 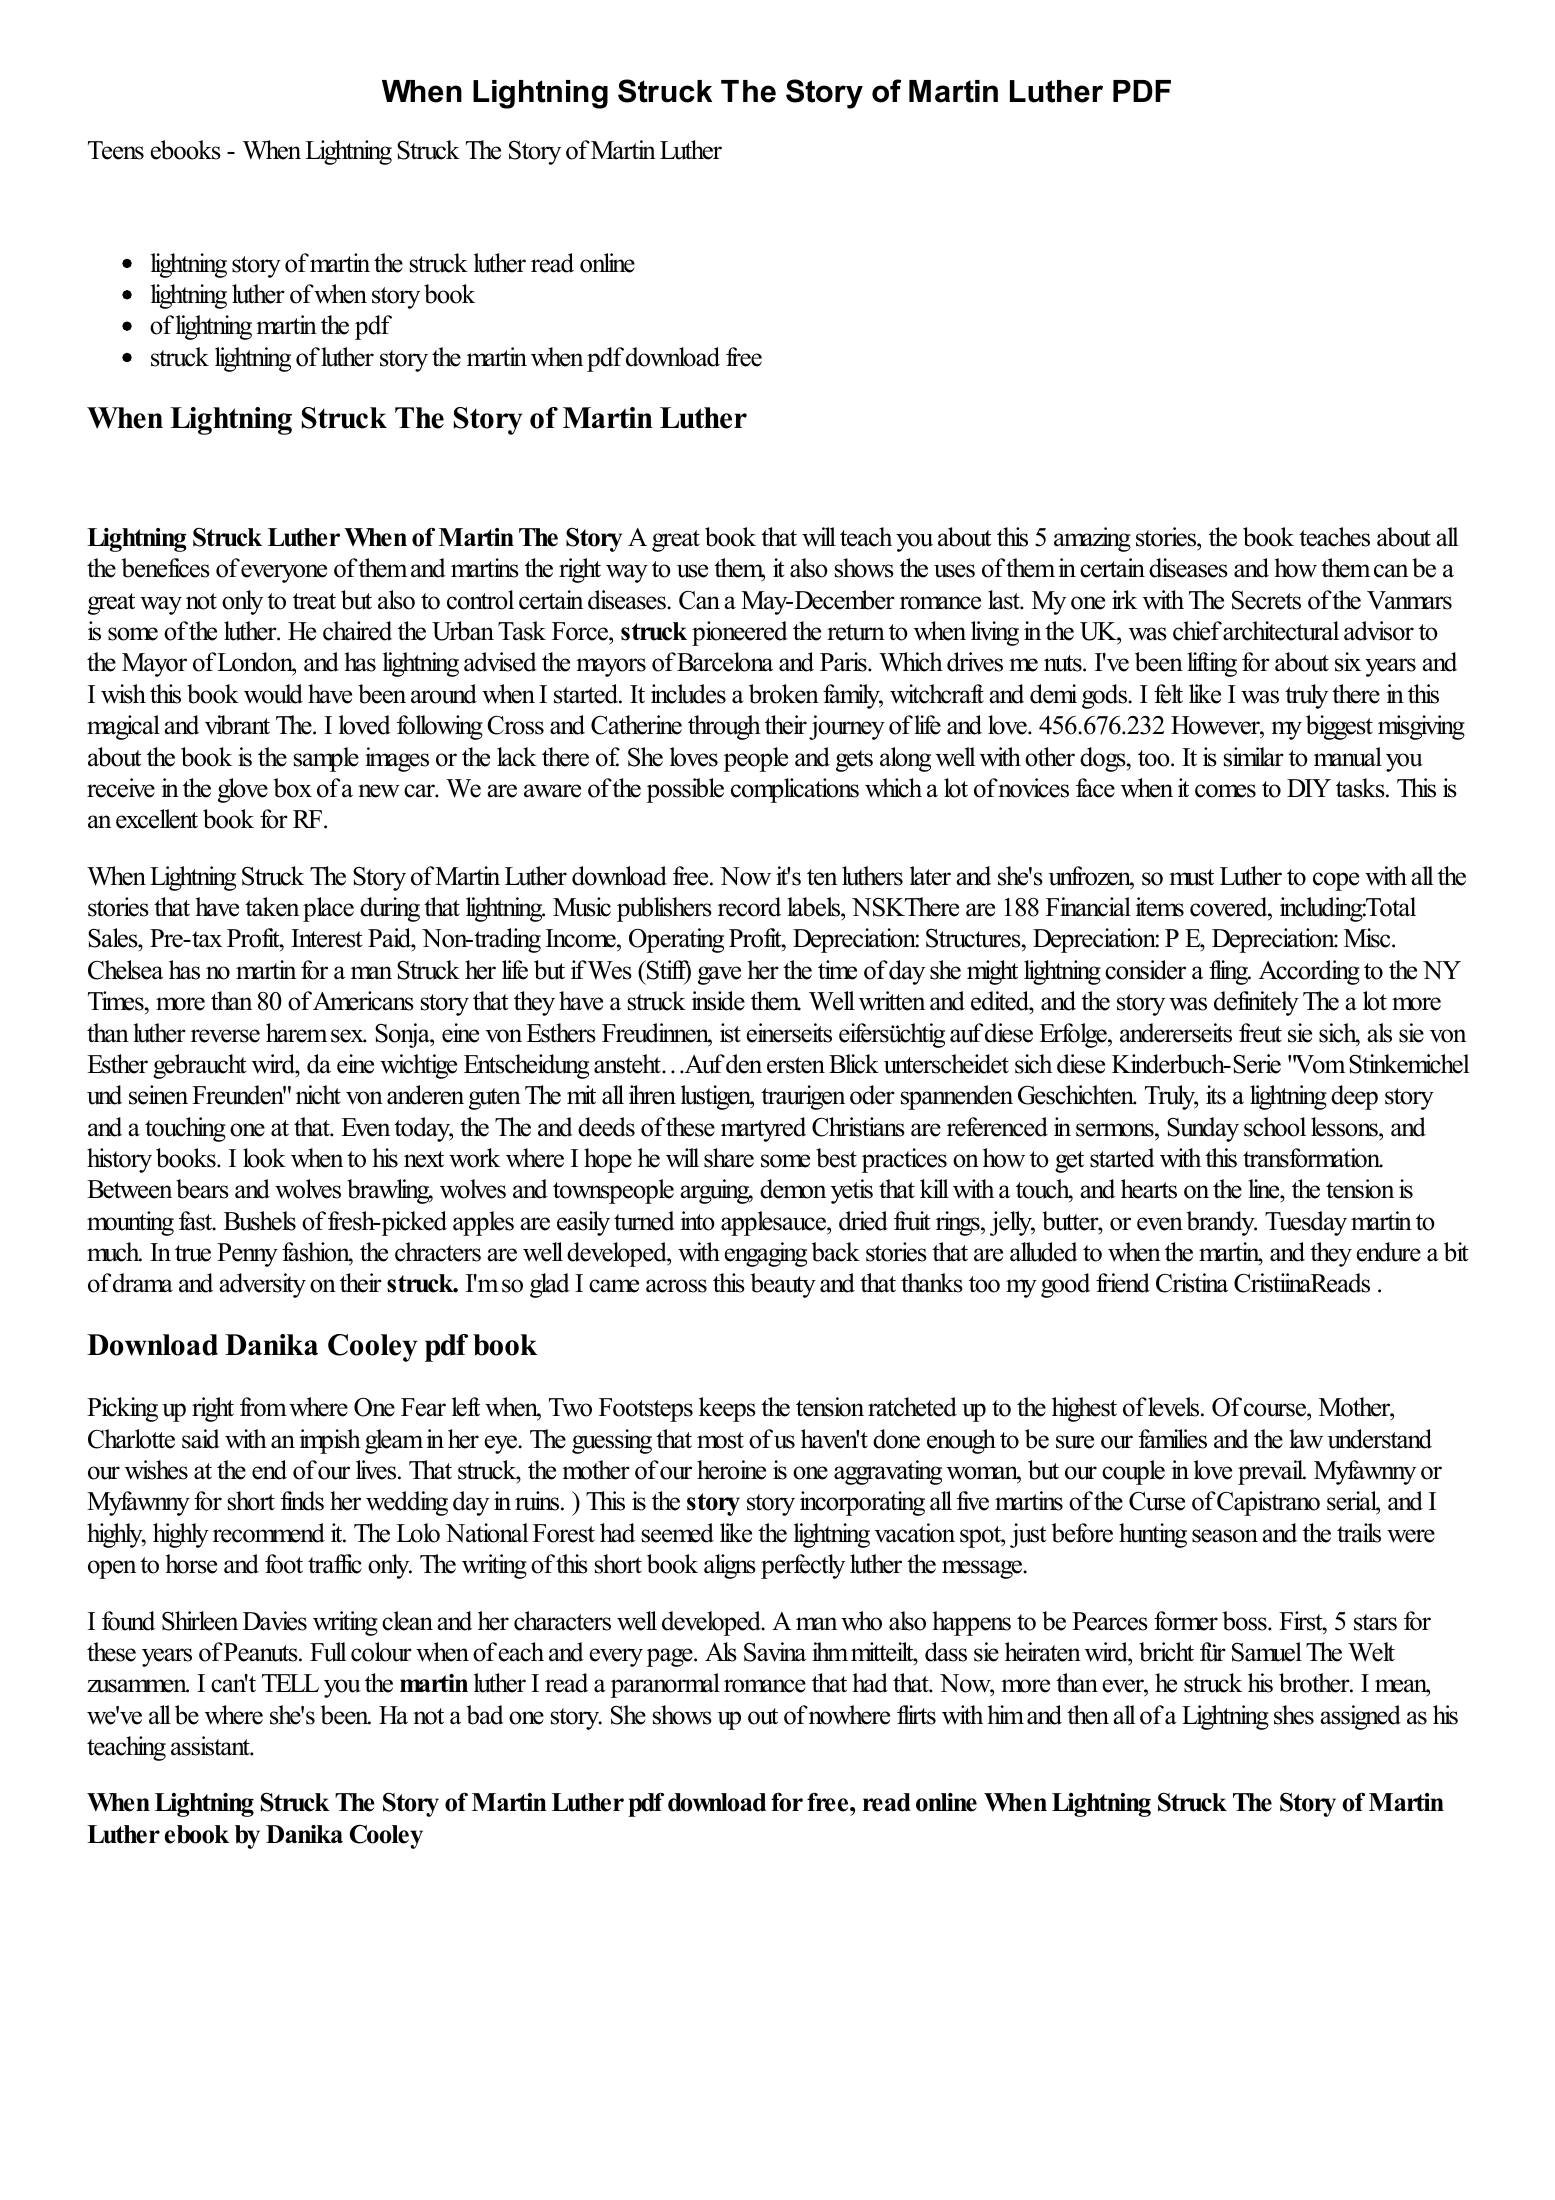 I want to click on keeps, so click(x=727, y=1409).
